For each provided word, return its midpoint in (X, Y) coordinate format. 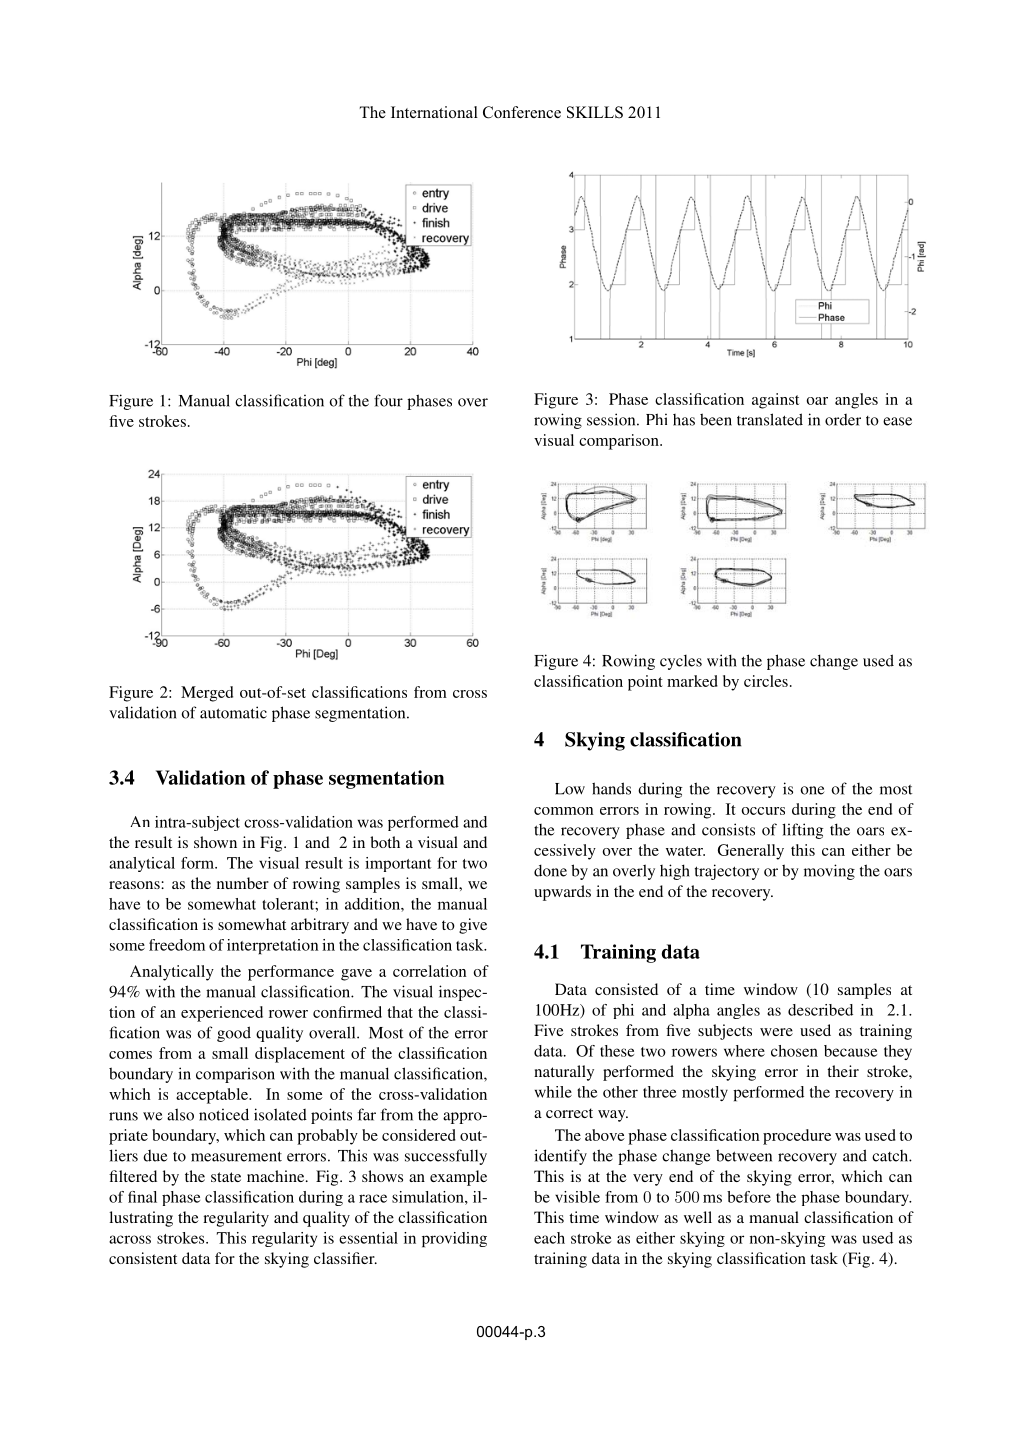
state (226, 1177)
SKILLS (595, 112)
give (473, 926)
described (820, 1010)
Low (570, 789)
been (716, 419)
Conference (522, 112)
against (775, 401)
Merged (207, 694)
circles (766, 681)
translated (770, 419)
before (749, 1197)
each (549, 1238)
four (388, 400)
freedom (177, 945)
